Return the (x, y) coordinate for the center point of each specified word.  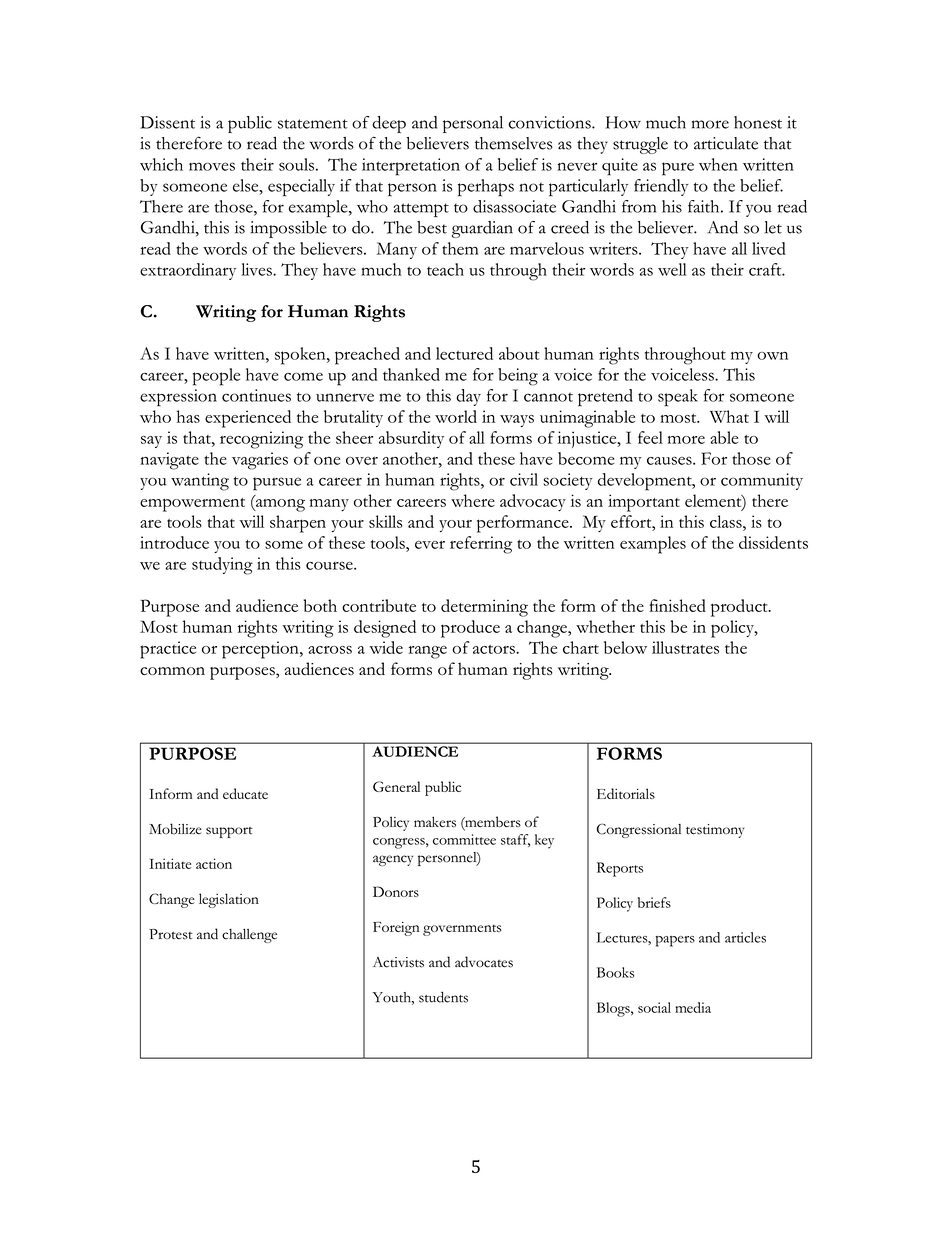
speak (678, 398)
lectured (464, 353)
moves (212, 166)
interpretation (411, 167)
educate (245, 793)
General (396, 786)
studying (222, 566)
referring (481, 545)
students (443, 997)
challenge (249, 936)
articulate (726, 143)
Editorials (626, 793)
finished (677, 605)
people (216, 377)
